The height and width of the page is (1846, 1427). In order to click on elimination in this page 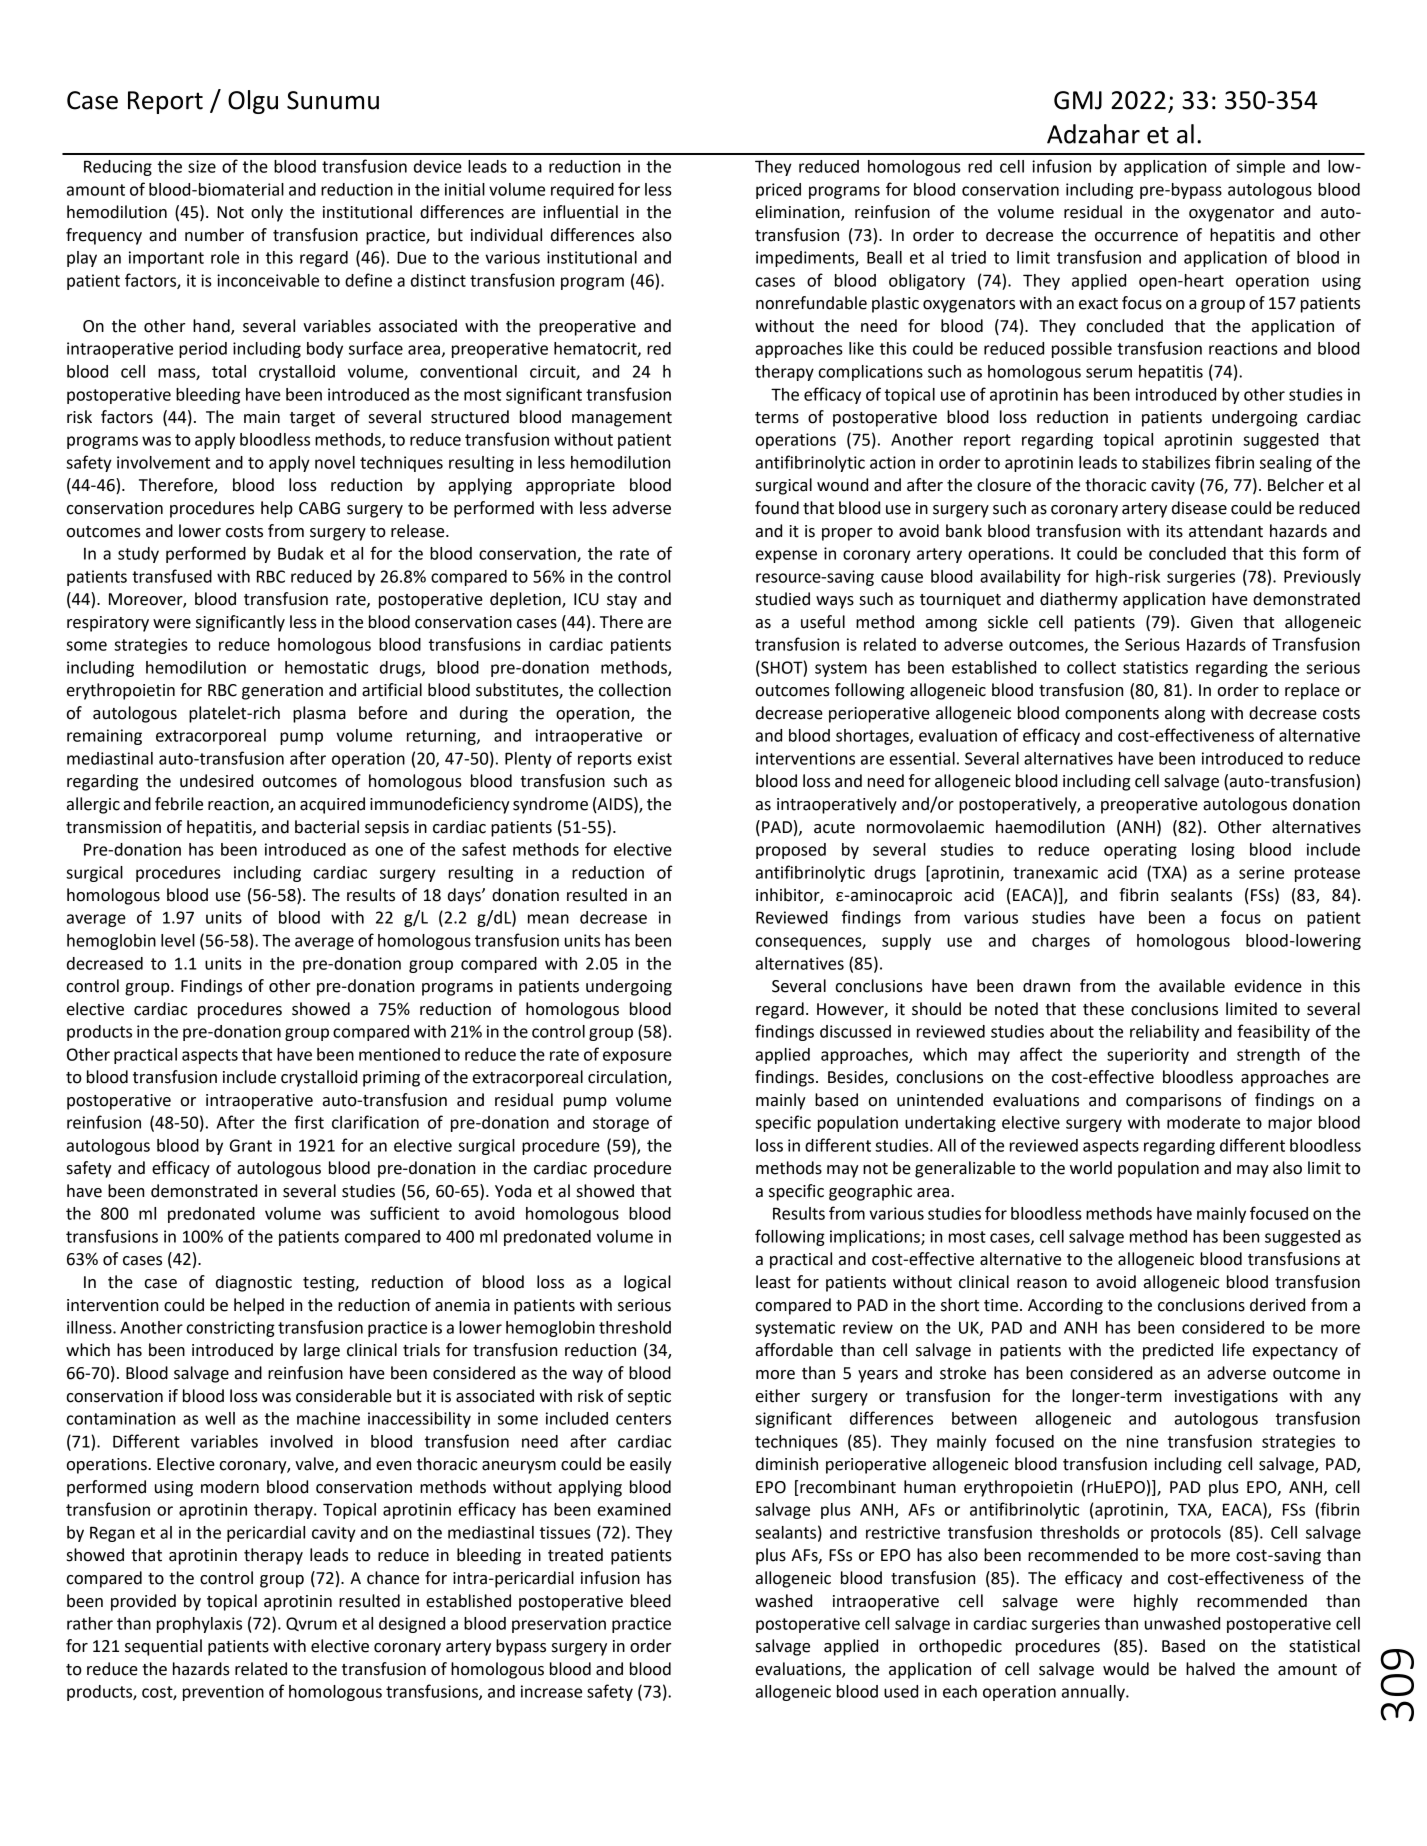, I will do `click(799, 213)`.
